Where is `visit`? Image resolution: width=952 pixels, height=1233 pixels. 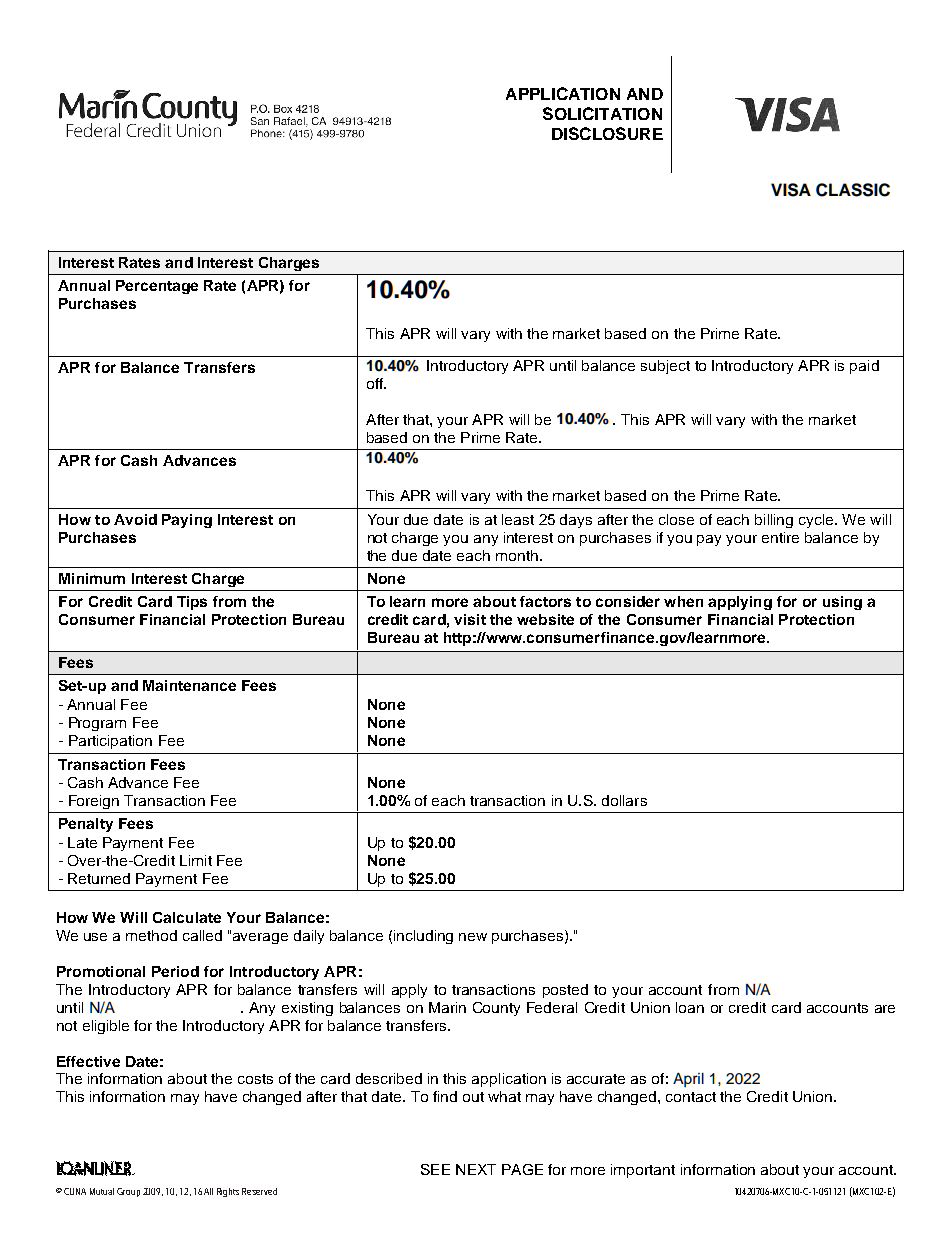
visit is located at coordinates (470, 619).
